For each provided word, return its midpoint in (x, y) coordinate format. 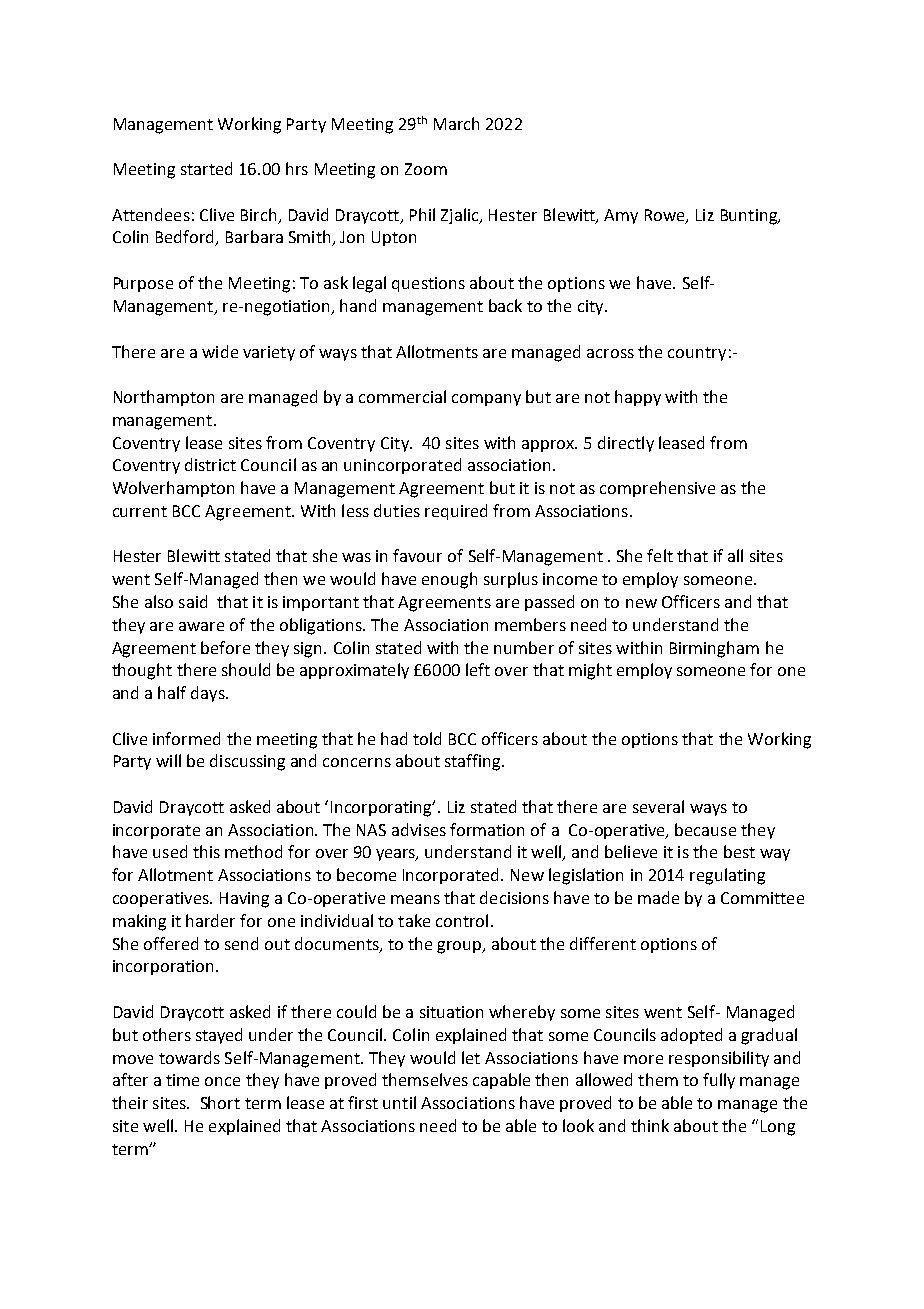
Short (220, 1102)
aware (201, 626)
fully (719, 1081)
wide (220, 351)
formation (487, 829)
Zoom (426, 169)
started (206, 168)
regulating (727, 876)
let (471, 1057)
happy (638, 398)
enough (449, 580)
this (206, 851)
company (486, 400)
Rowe (666, 216)
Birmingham (714, 649)
